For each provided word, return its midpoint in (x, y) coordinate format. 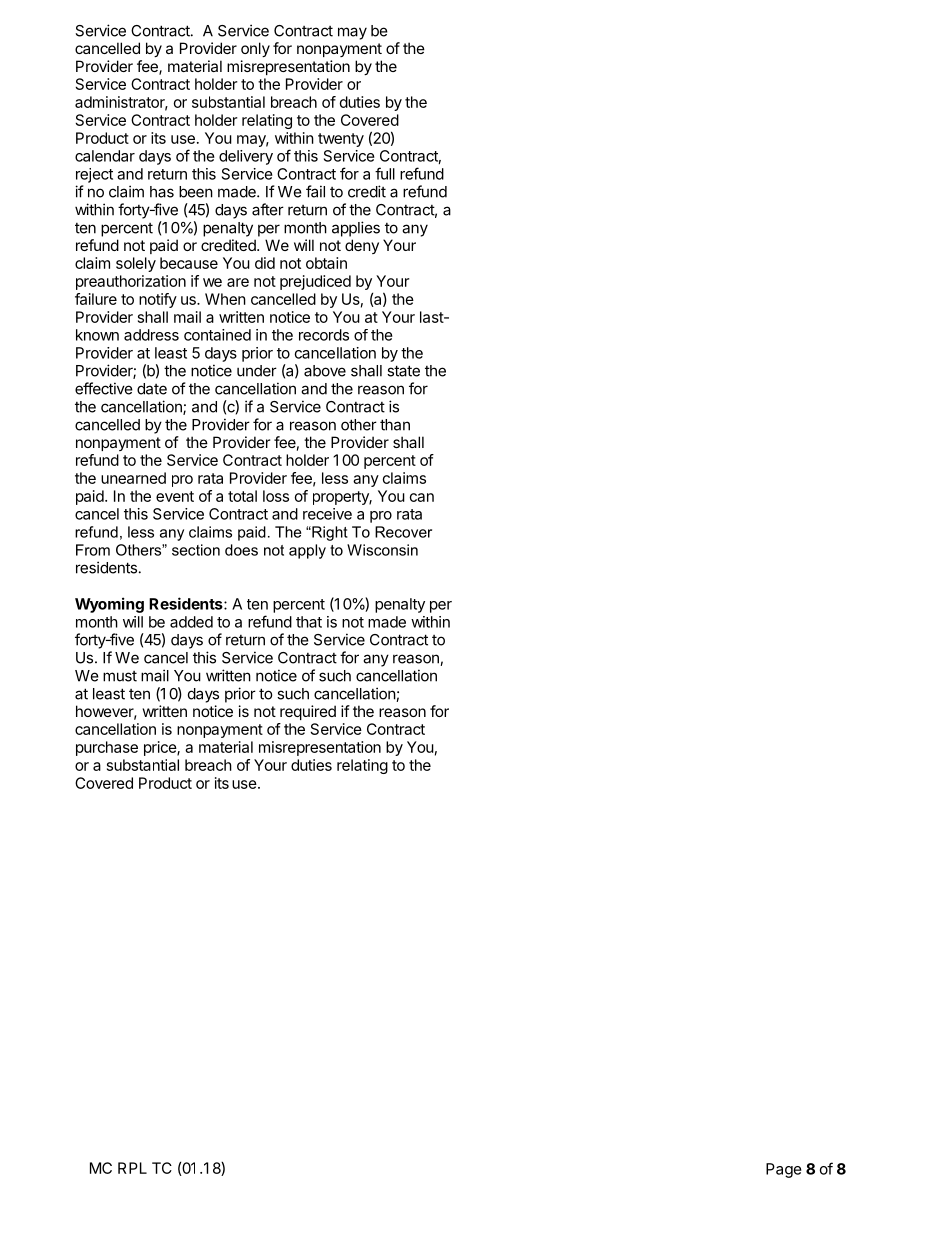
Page (784, 1170)
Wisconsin (382, 550)
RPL (132, 1168)
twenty (341, 140)
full (385, 173)
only (255, 49)
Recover (403, 532)
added (191, 622)
